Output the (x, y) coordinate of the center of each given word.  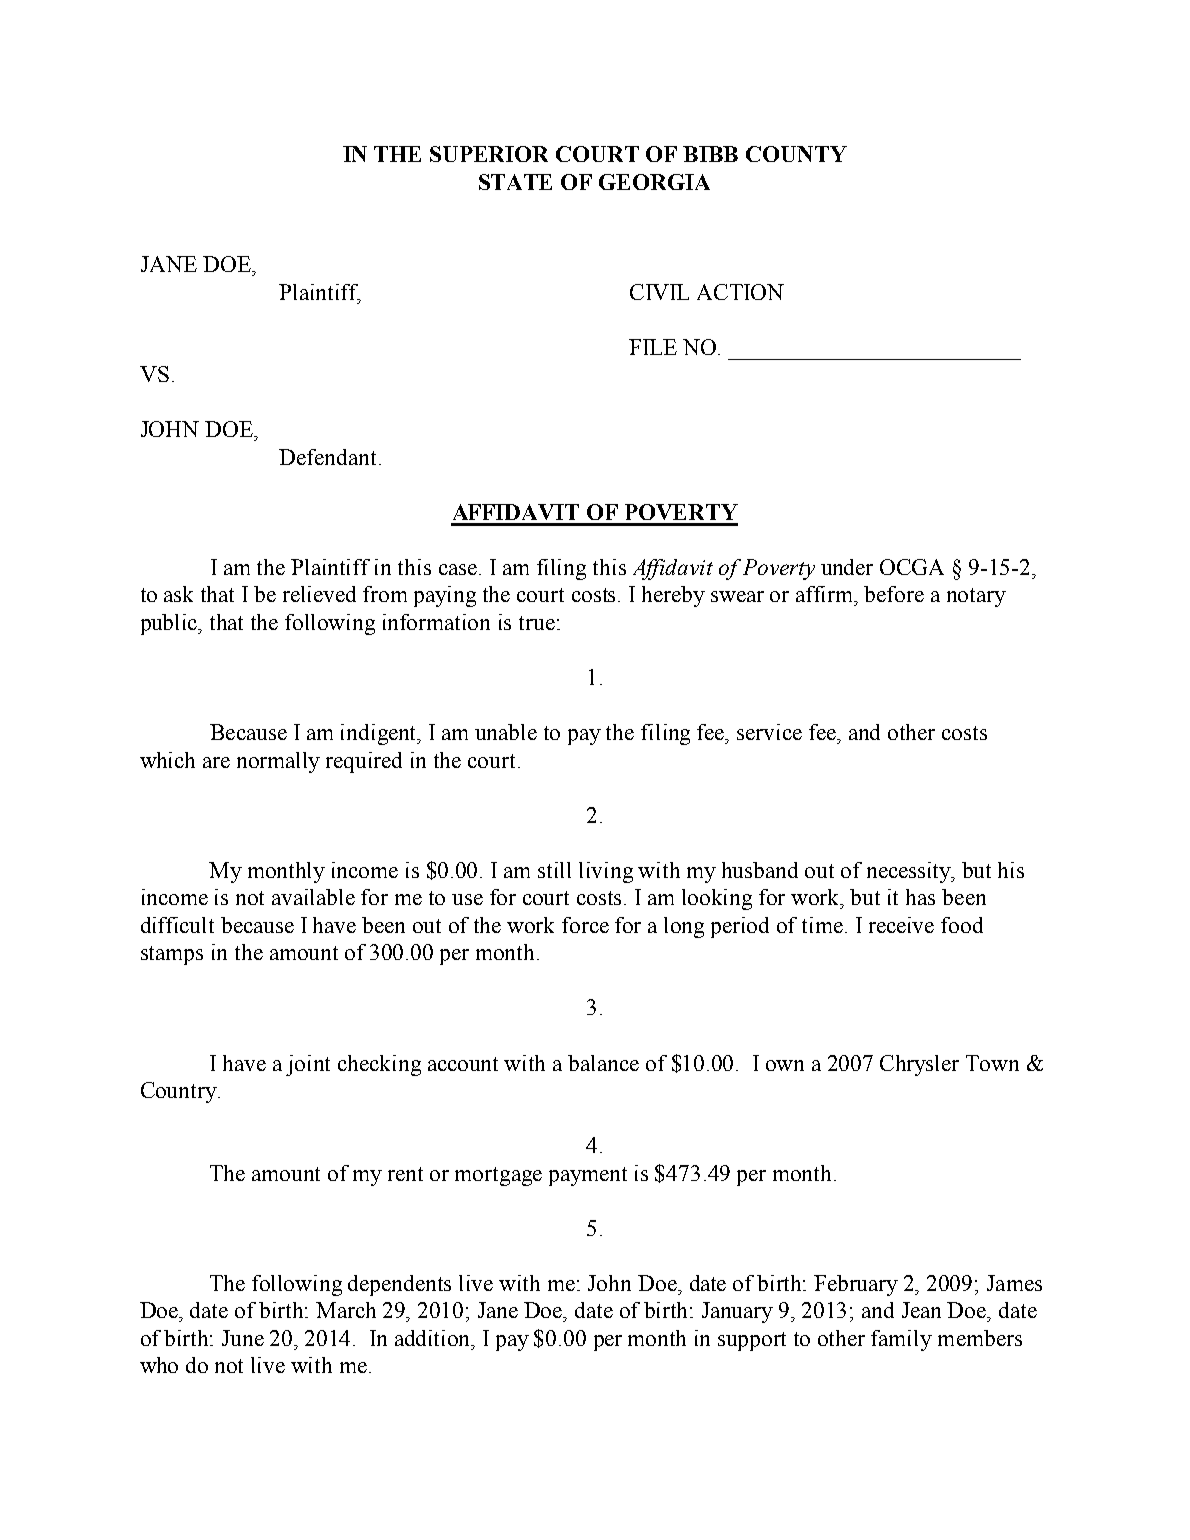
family (901, 1340)
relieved (319, 594)
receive (901, 925)
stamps (172, 955)
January (737, 1312)
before (894, 594)
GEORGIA (654, 182)
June (243, 1338)
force (585, 925)
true (537, 623)
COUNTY (796, 154)
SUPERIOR (489, 154)
